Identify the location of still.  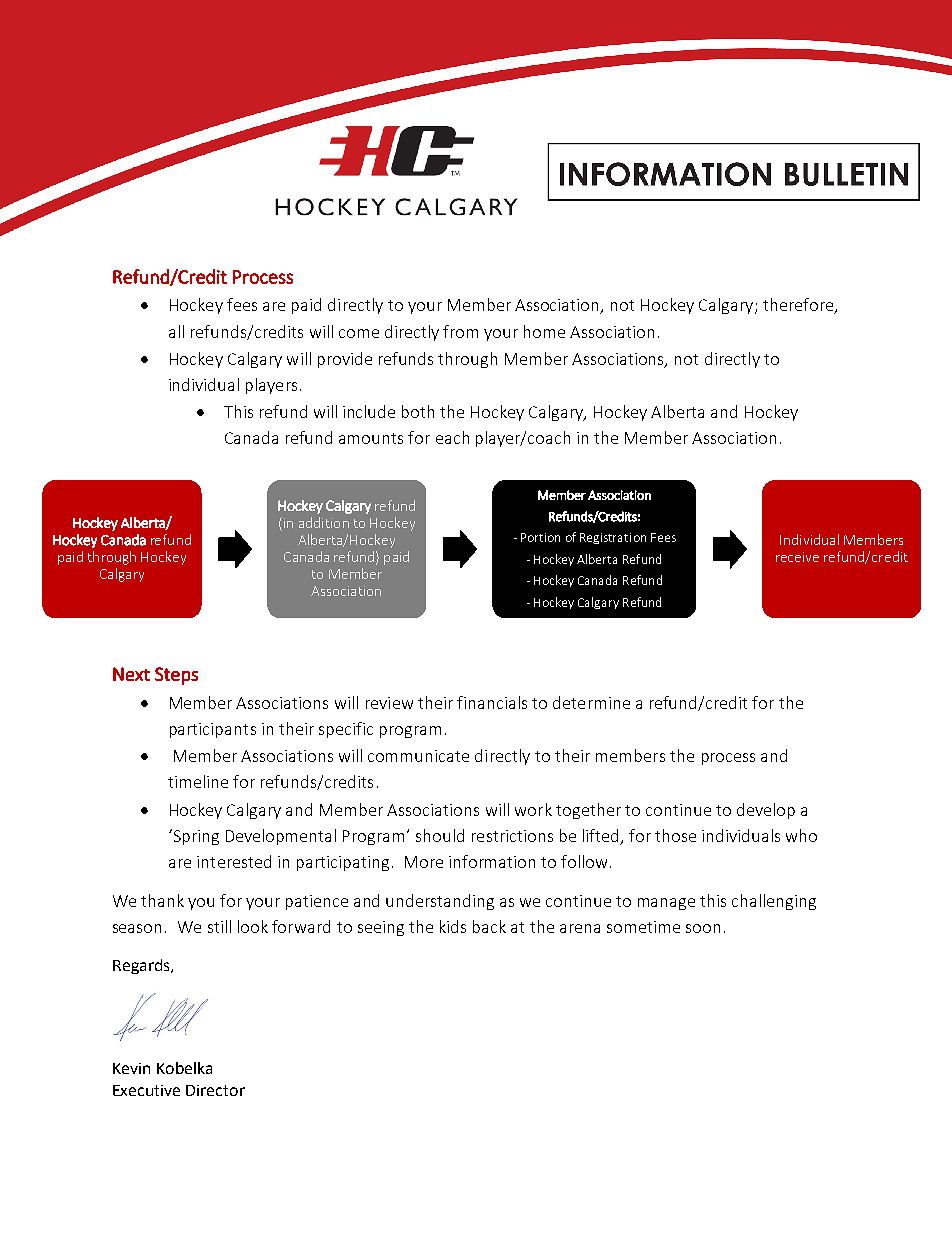
(219, 926).
